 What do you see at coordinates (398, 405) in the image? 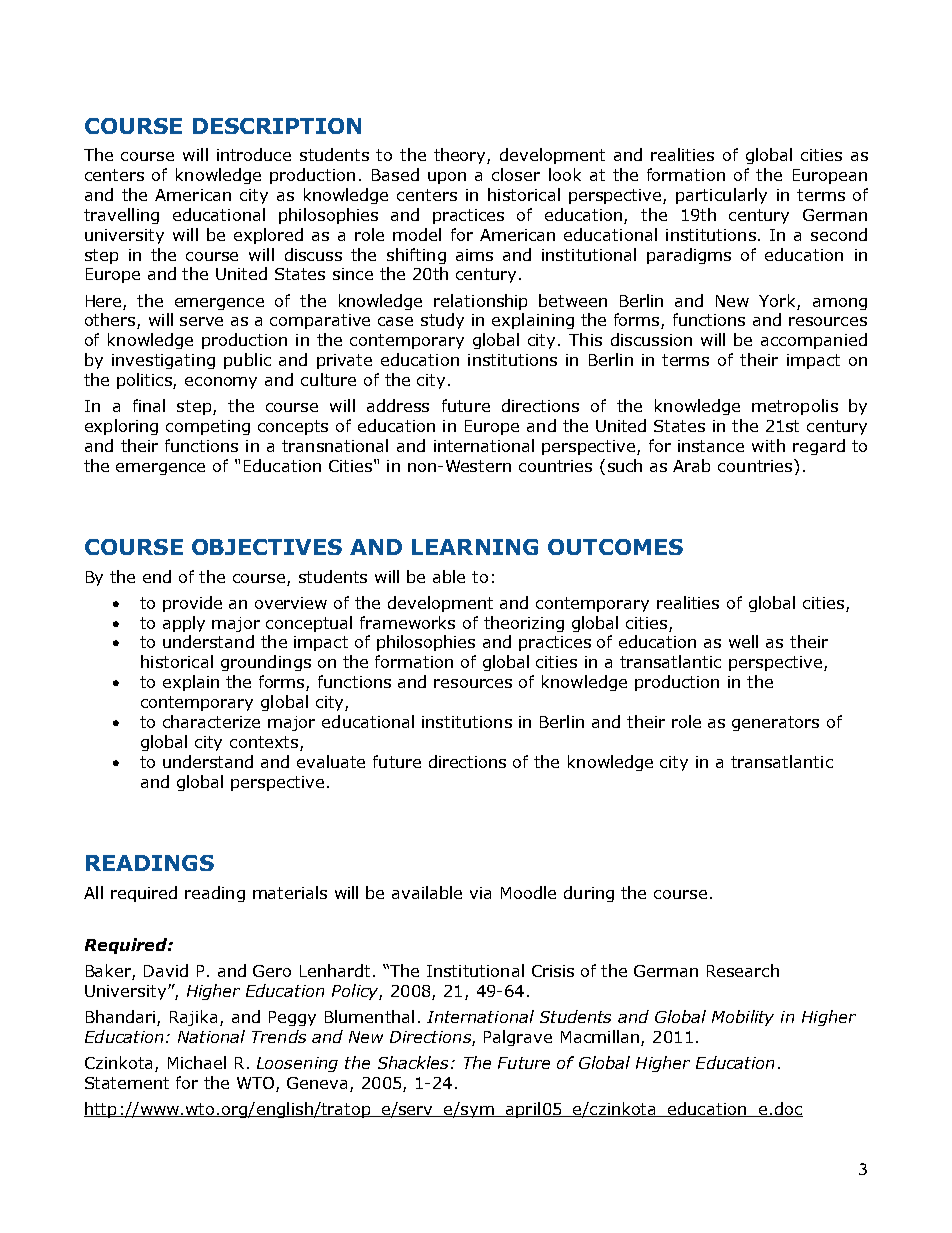
I see `address` at bounding box center [398, 405].
